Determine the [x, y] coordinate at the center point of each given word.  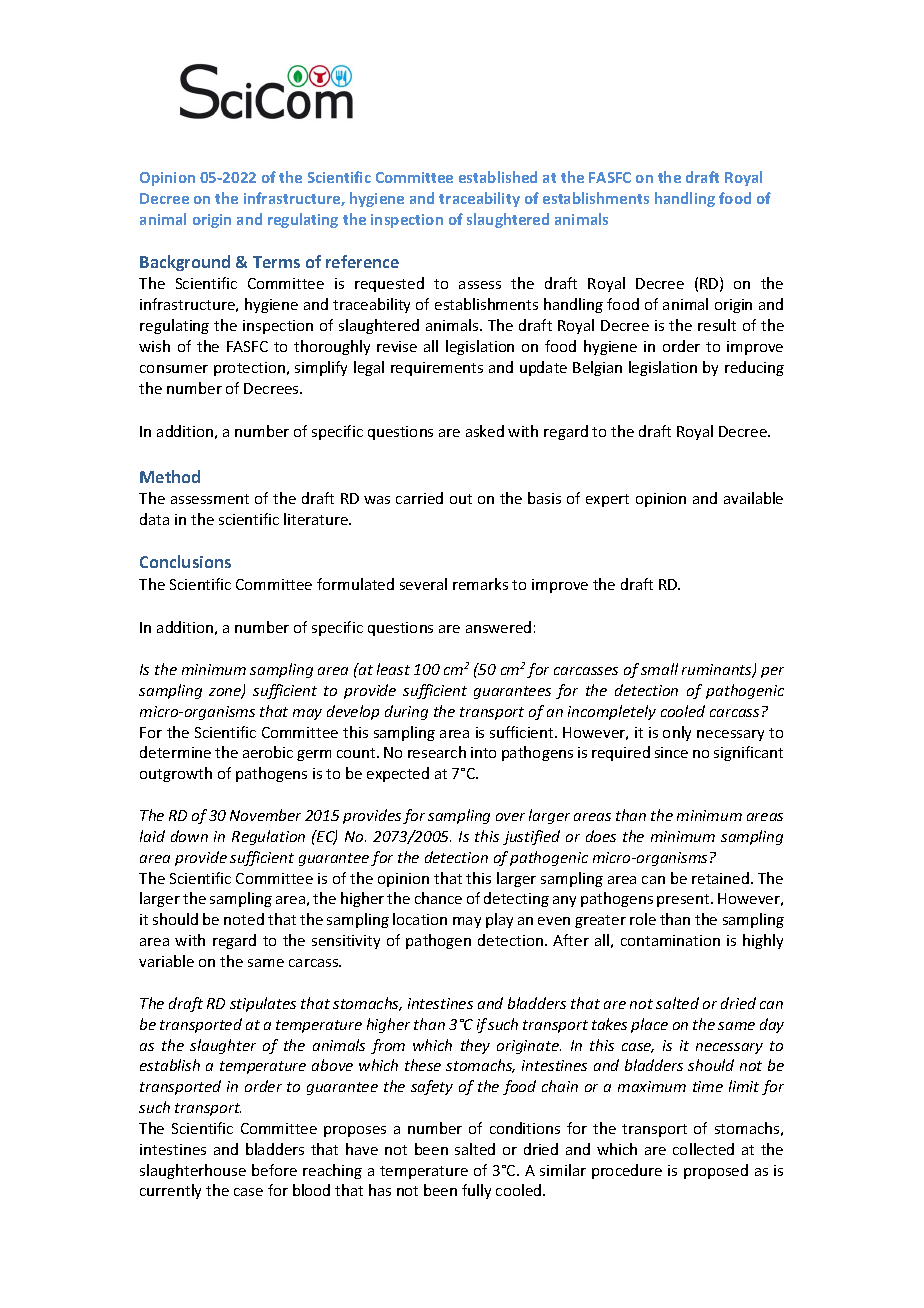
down [189, 836]
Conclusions [185, 561]
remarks [480, 584]
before [274, 1170]
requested [389, 284]
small [659, 669]
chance [438, 898]
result [717, 325]
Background [185, 263]
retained [722, 878]
